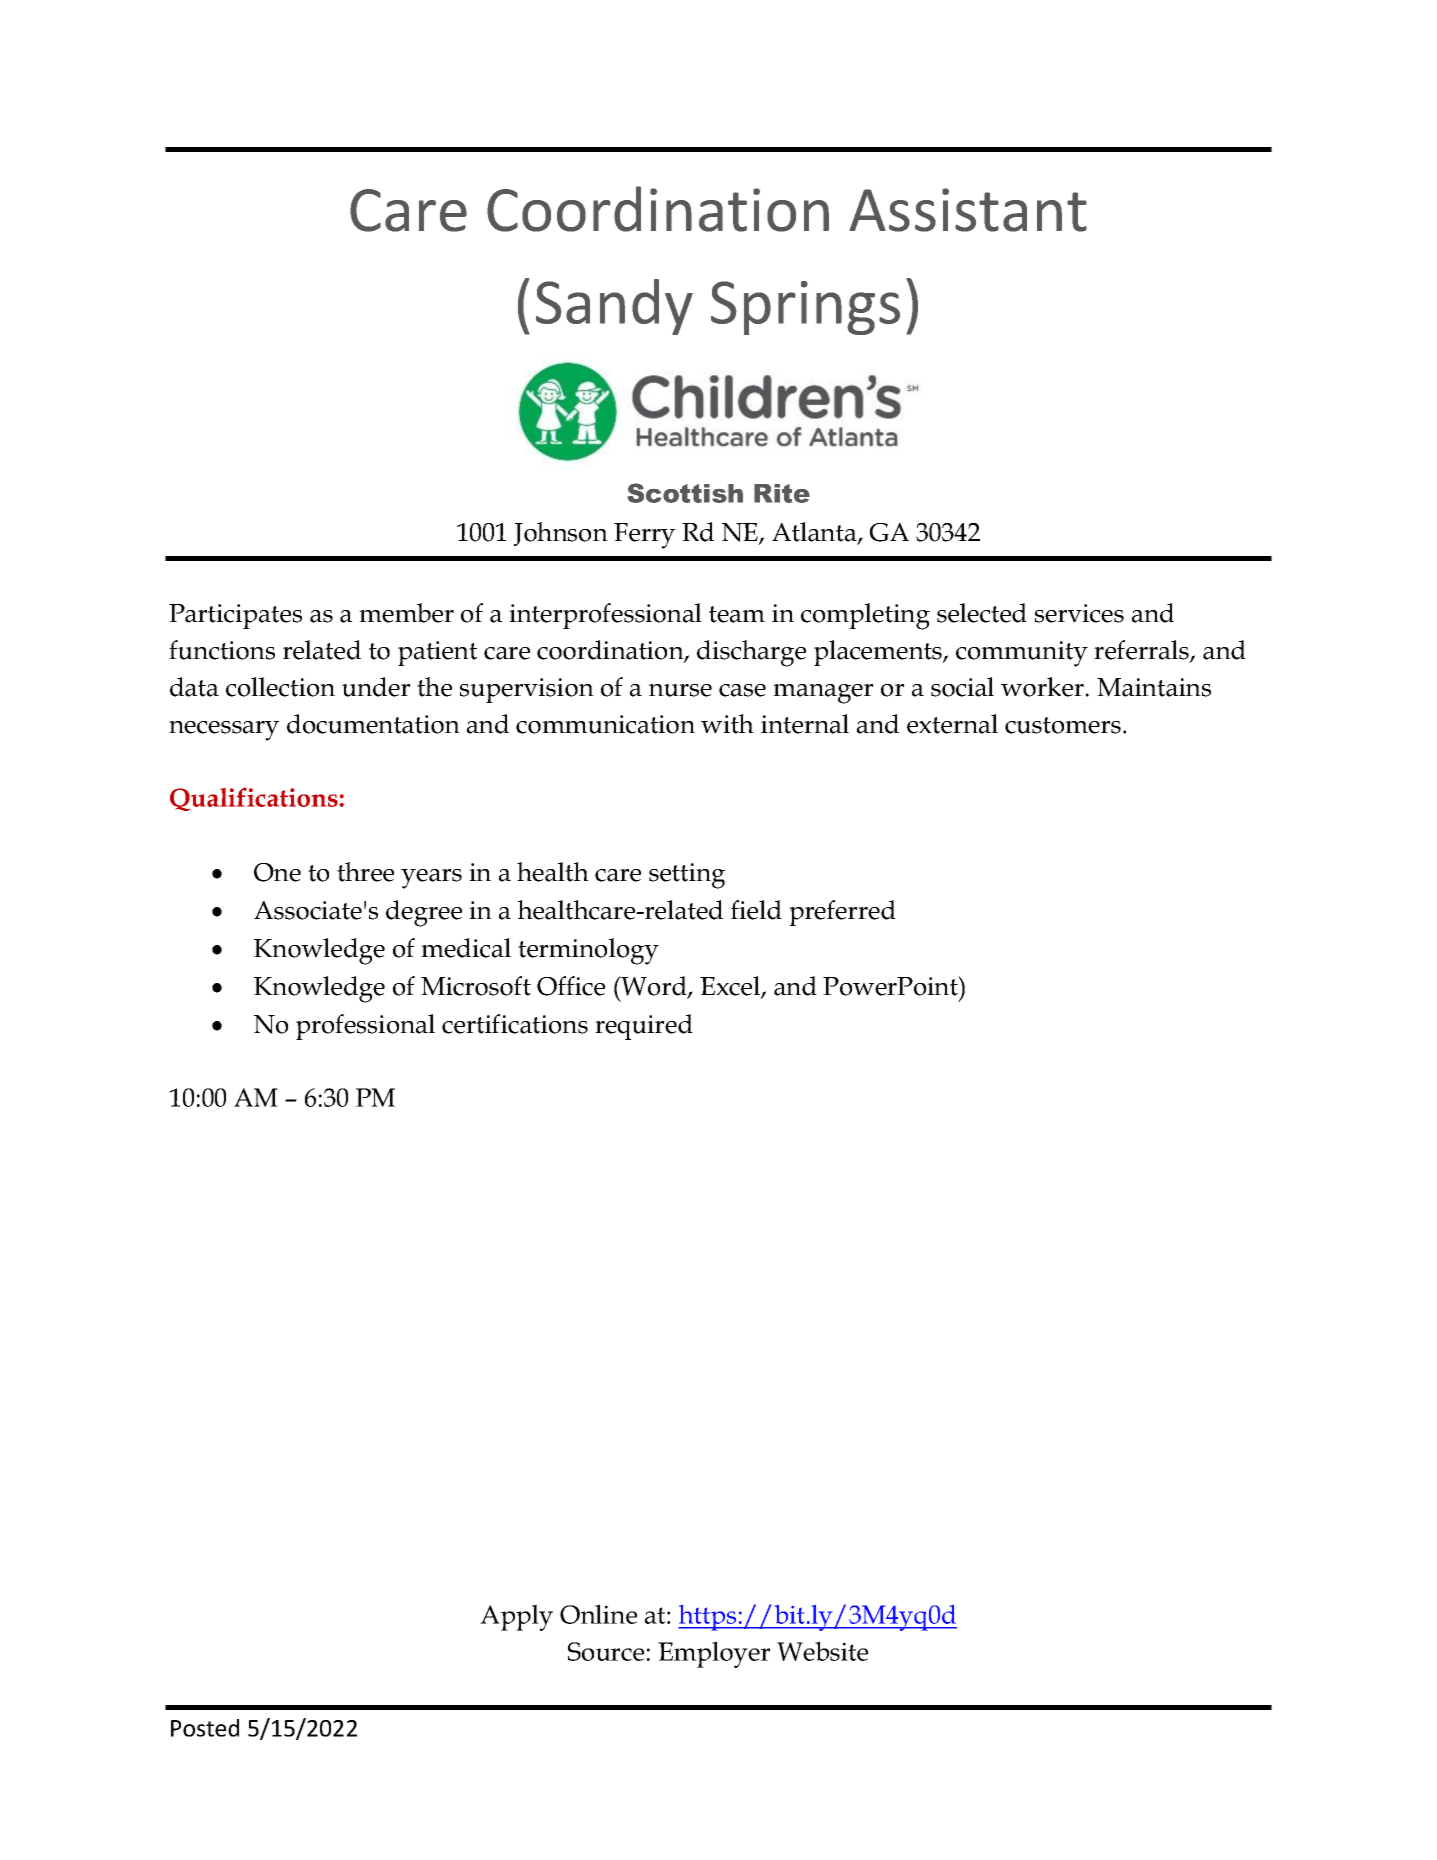 Image resolution: width=1437 pixels, height=1860 pixels. What do you see at coordinates (235, 616) in the page?
I see `Participates` at bounding box center [235, 616].
